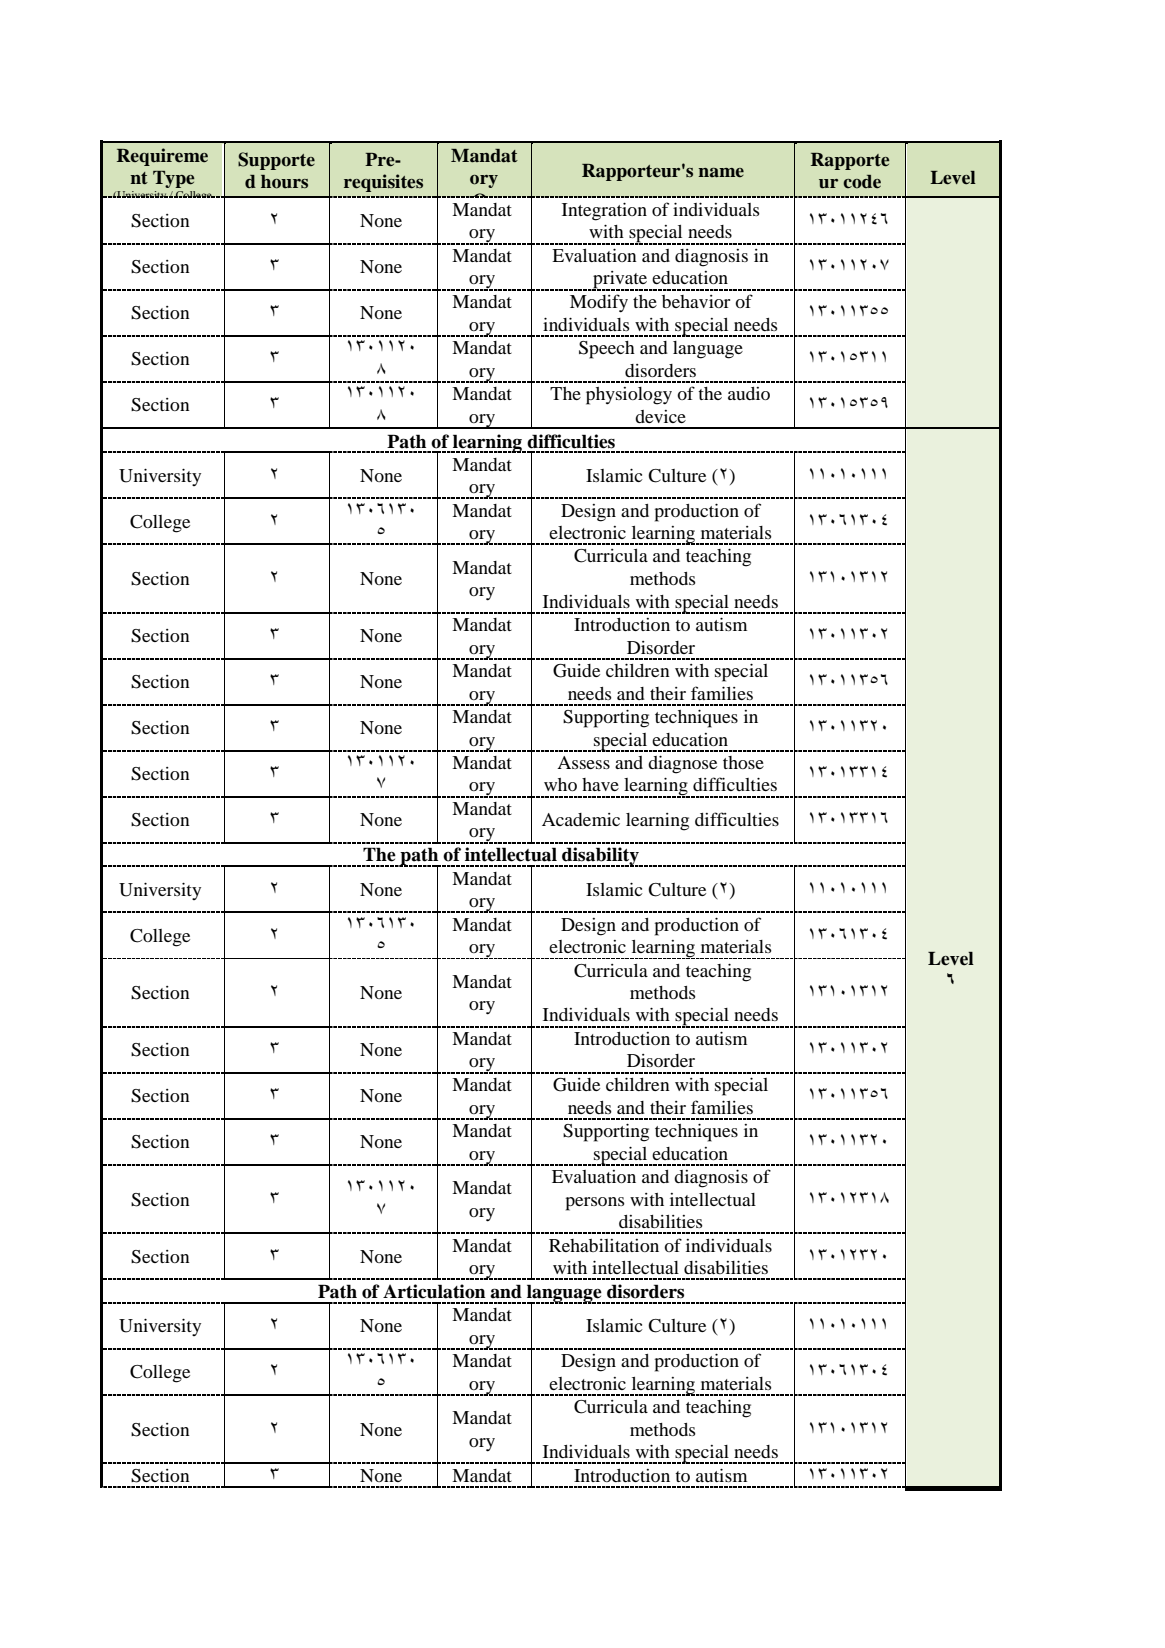  What do you see at coordinates (743, 762) in the screenshot?
I see `those` at bounding box center [743, 762].
